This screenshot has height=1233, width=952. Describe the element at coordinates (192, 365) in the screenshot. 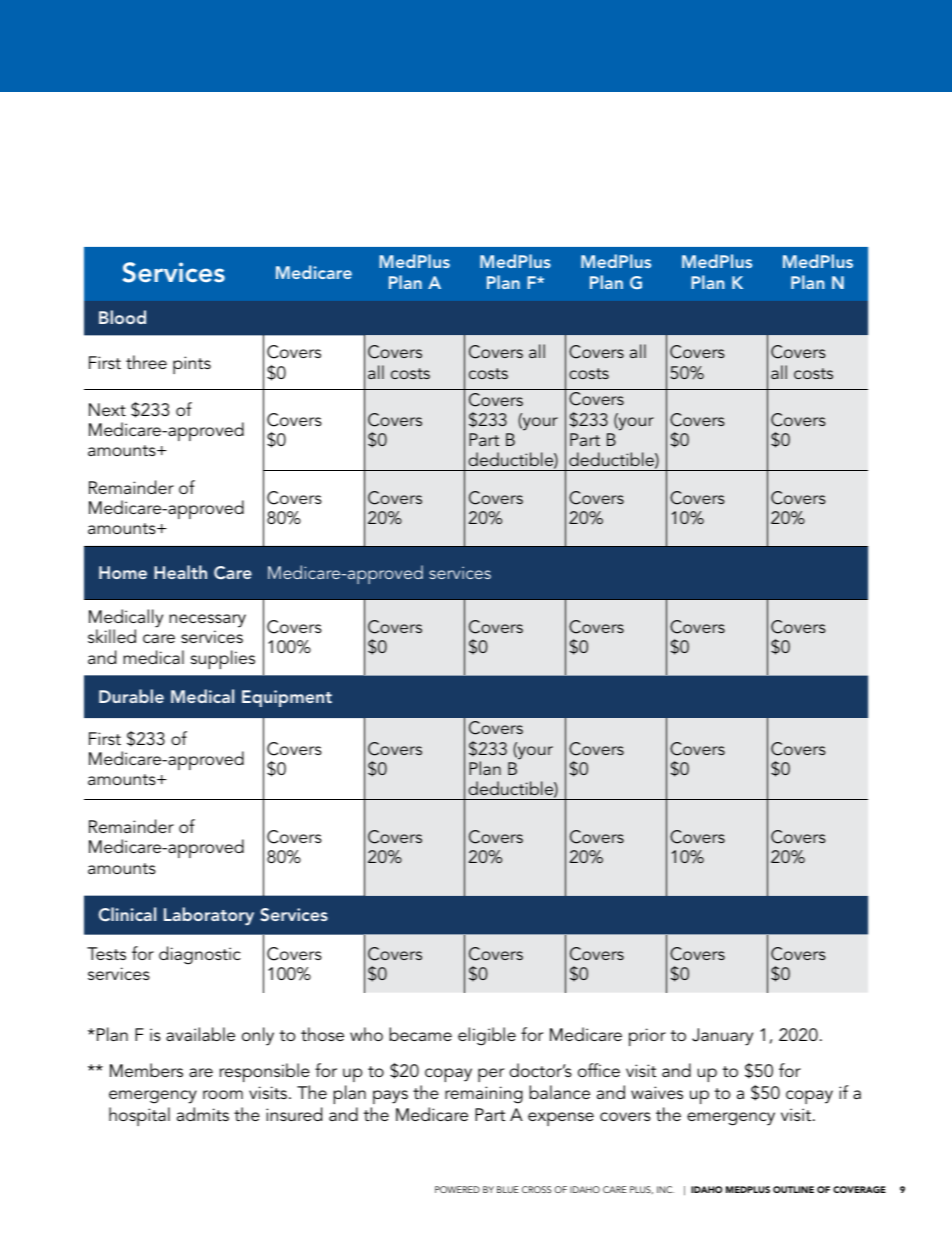

I see `pints` at that location.
